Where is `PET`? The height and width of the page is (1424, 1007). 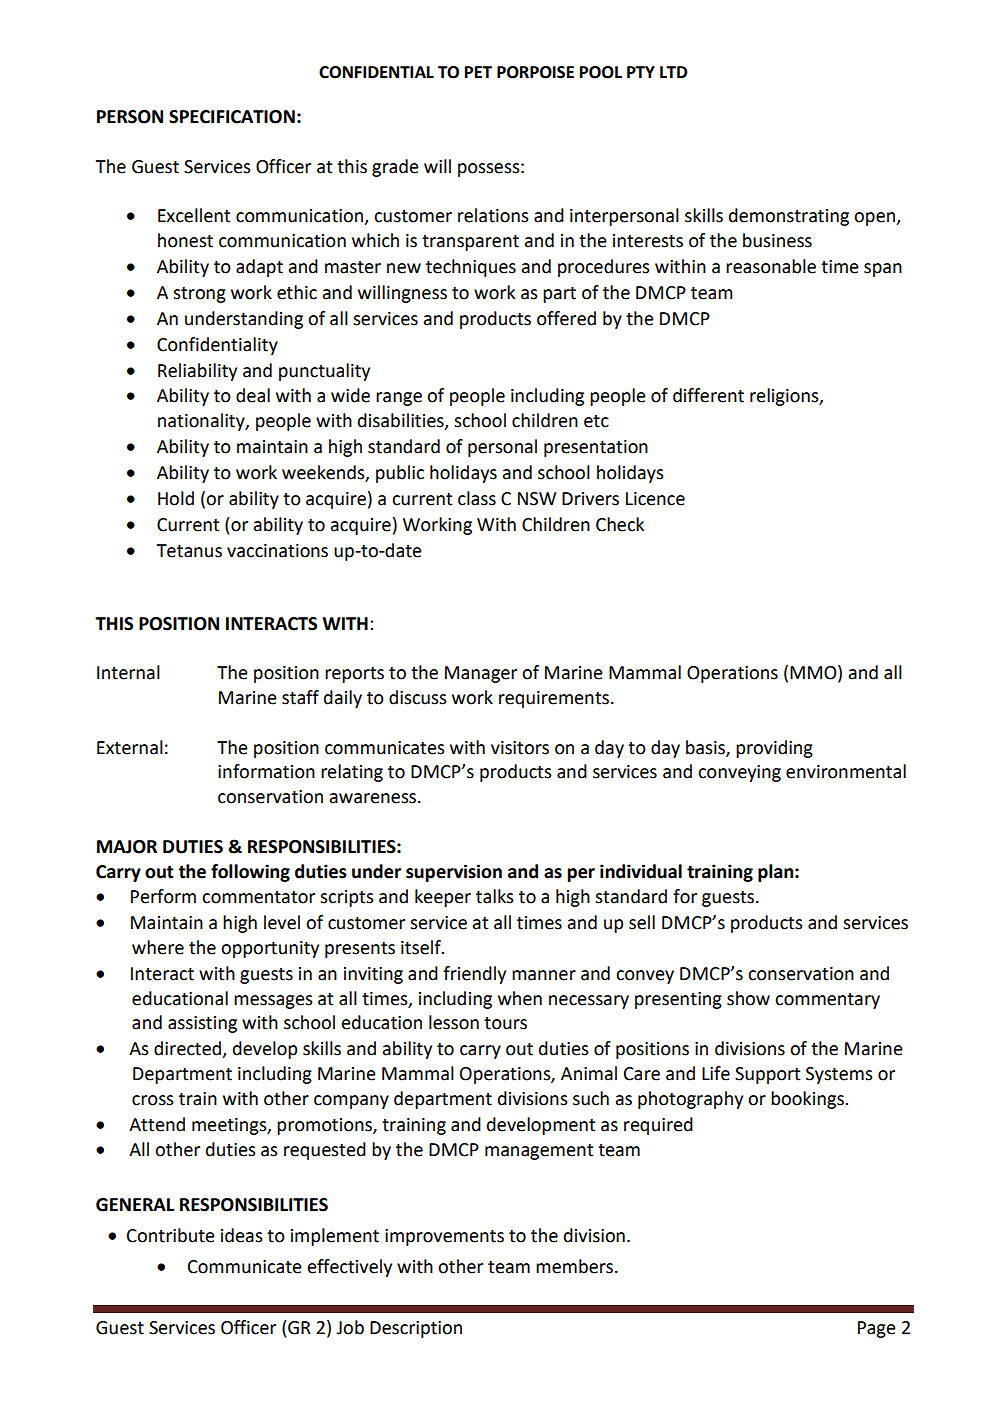
PET is located at coordinates (478, 72).
